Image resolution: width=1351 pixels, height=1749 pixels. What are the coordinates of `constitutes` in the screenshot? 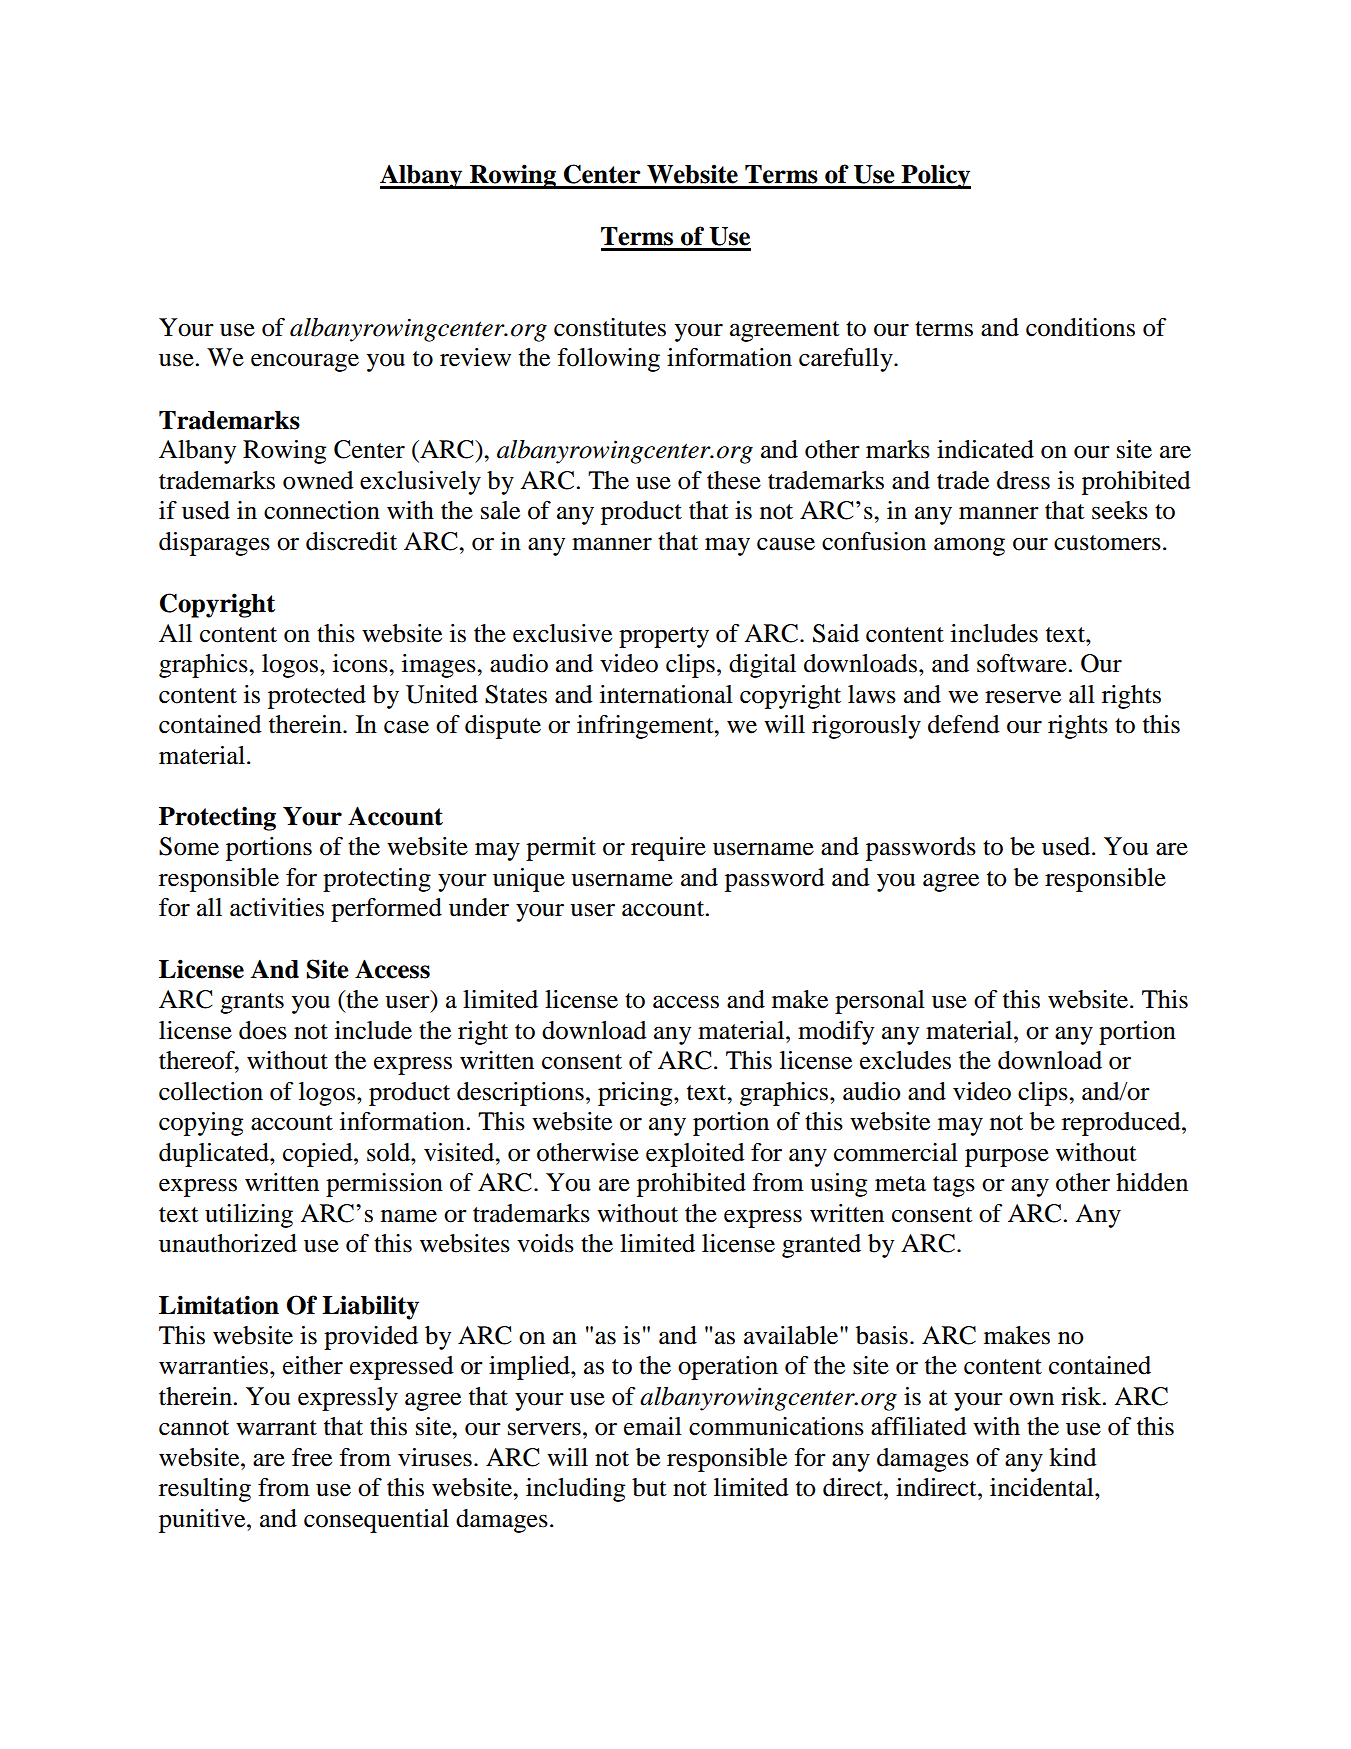 It's located at (610, 327).
